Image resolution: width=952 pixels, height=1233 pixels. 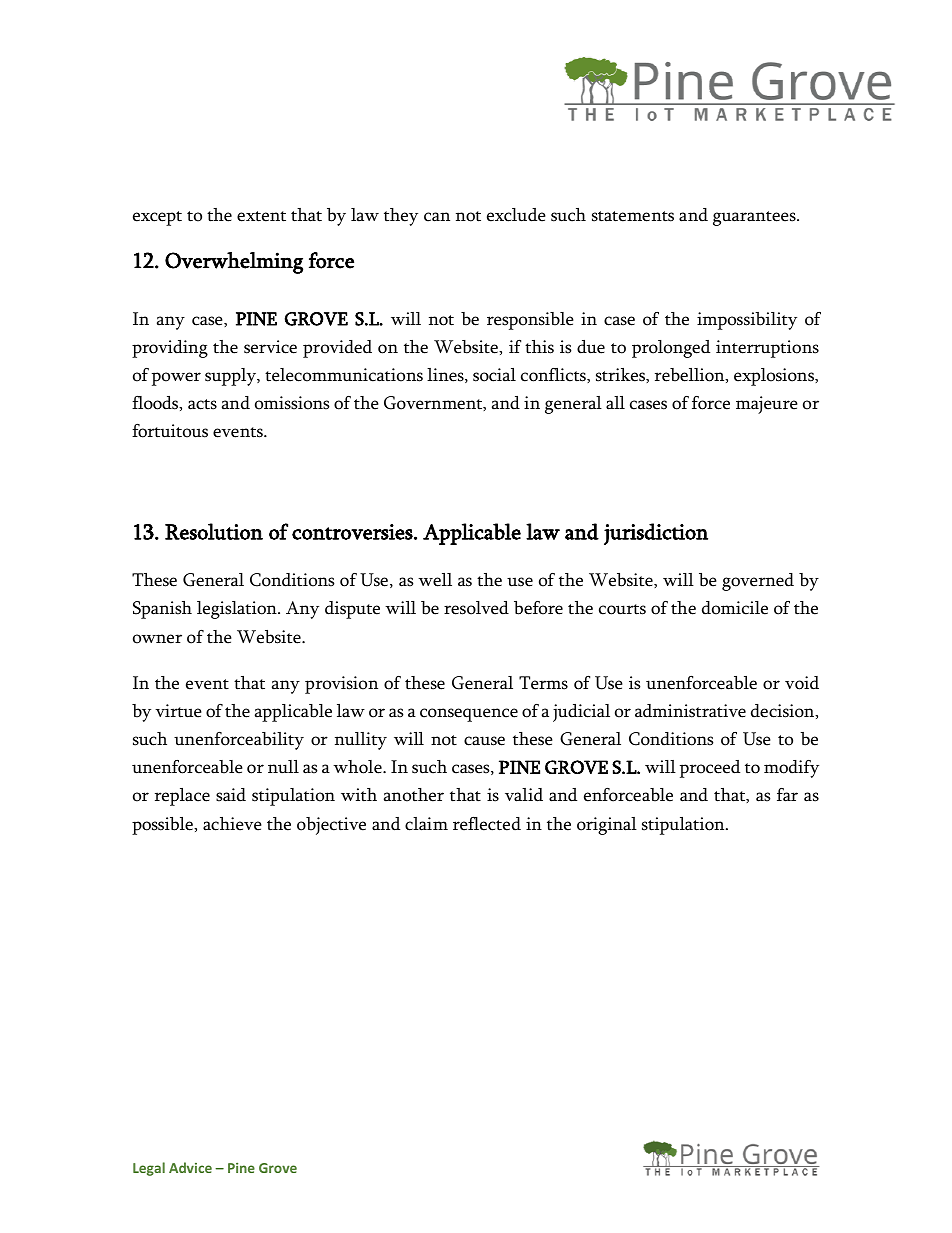 I want to click on achieve, so click(x=232, y=824).
